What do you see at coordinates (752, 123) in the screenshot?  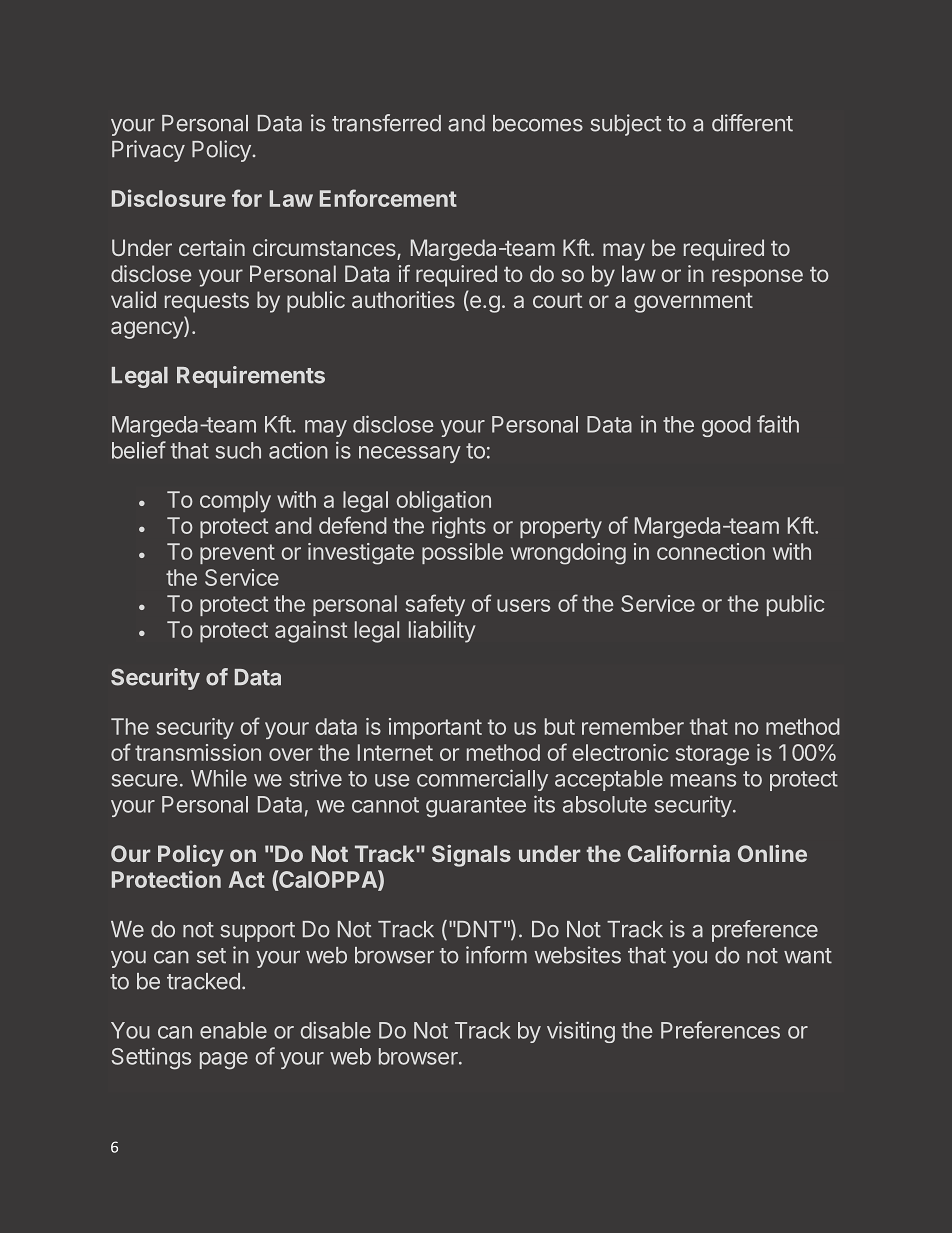 I see `different` at bounding box center [752, 123].
